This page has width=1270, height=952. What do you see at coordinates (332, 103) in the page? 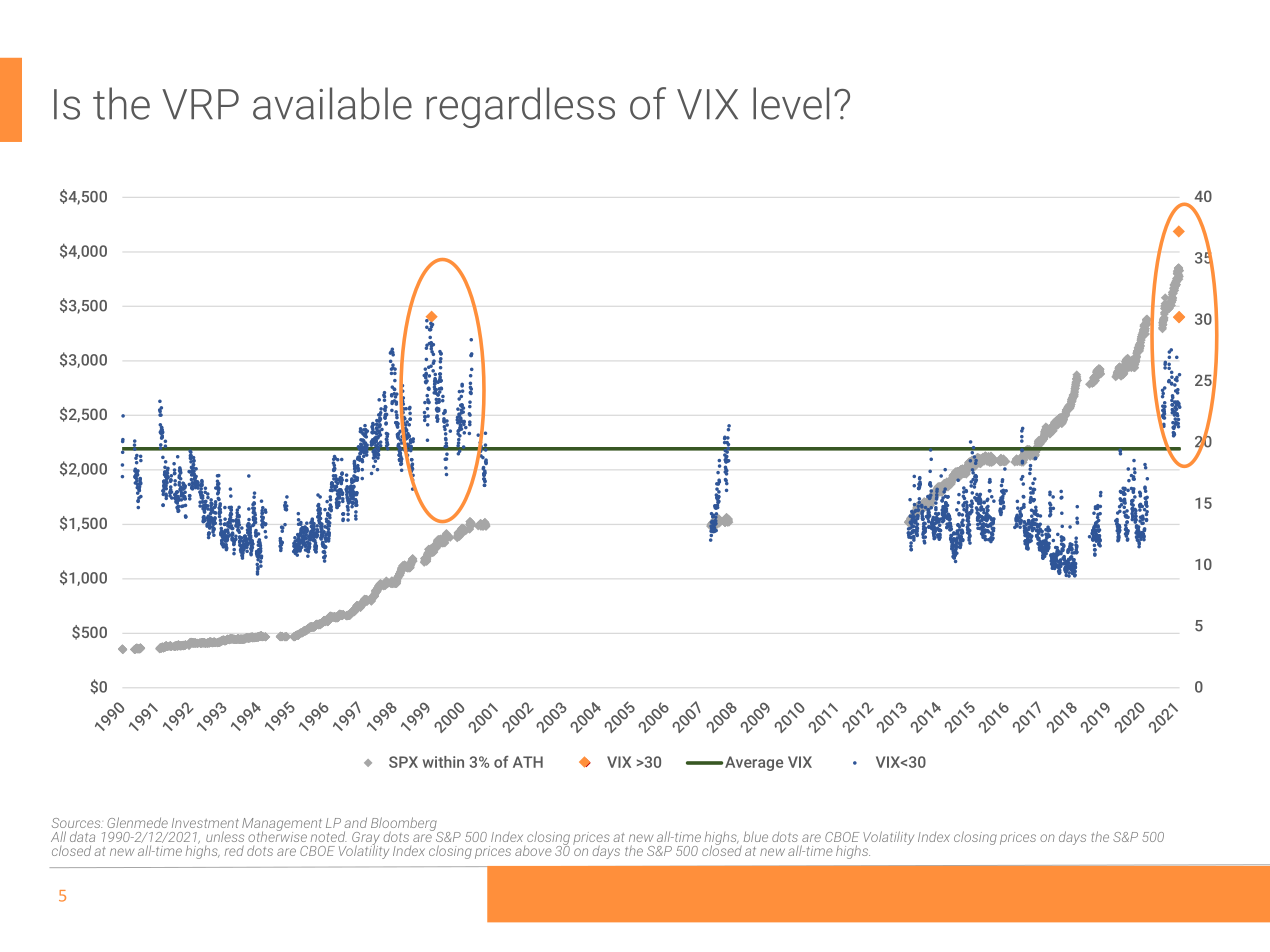
I see `available` at bounding box center [332, 103].
